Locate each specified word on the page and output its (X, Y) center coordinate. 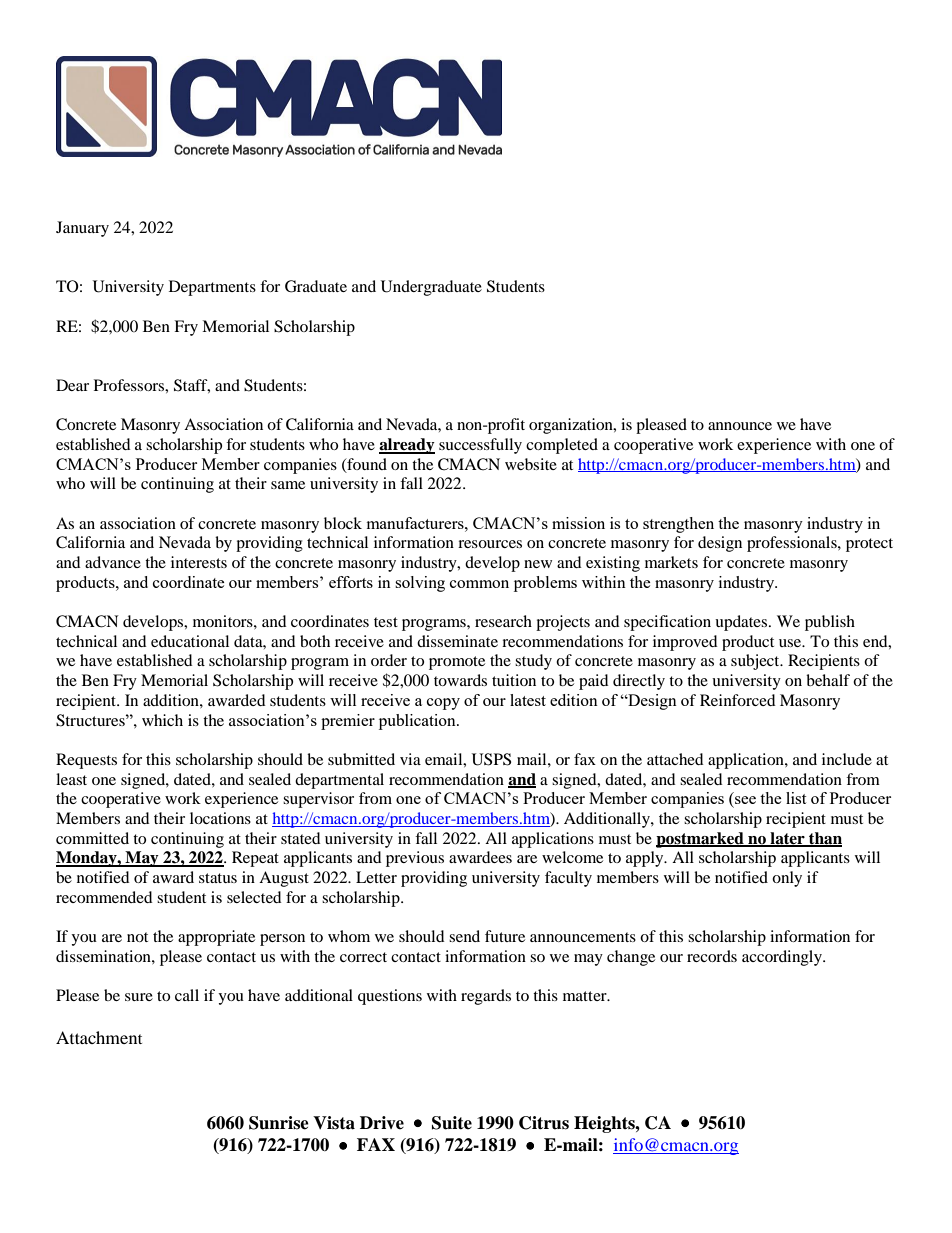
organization (572, 426)
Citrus (544, 1123)
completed (562, 446)
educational (190, 641)
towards (460, 680)
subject (756, 662)
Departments (212, 288)
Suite (452, 1123)
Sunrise (279, 1123)
